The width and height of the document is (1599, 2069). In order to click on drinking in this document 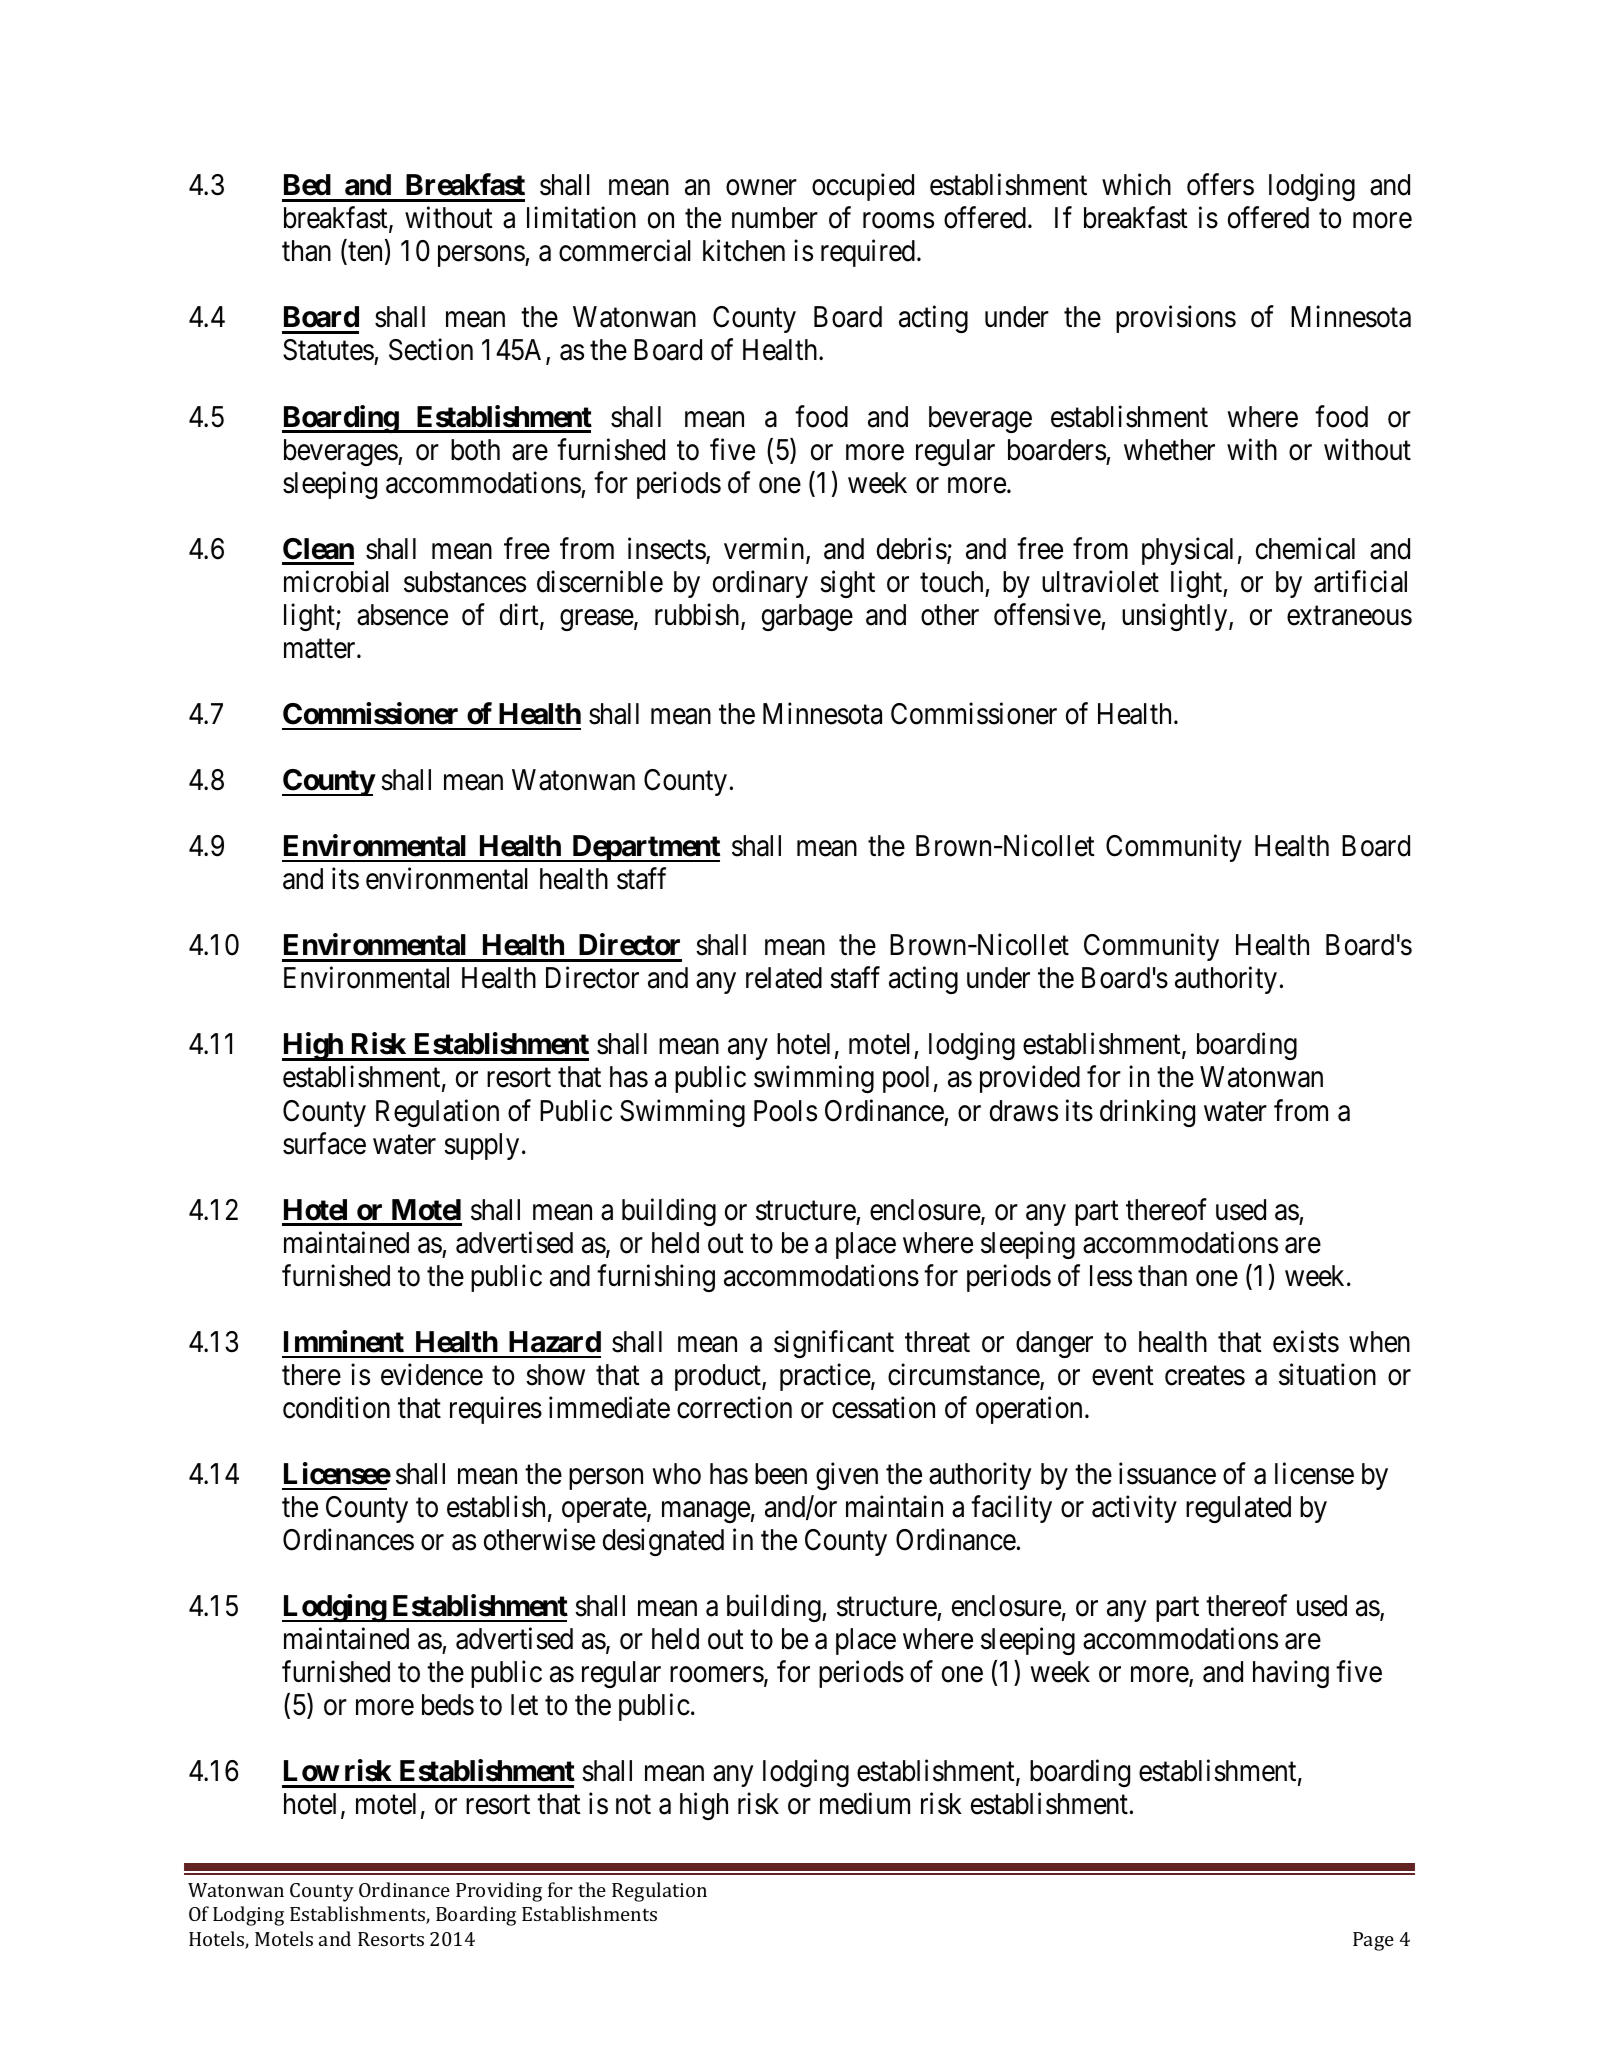, I will do `click(1147, 1113)`.
